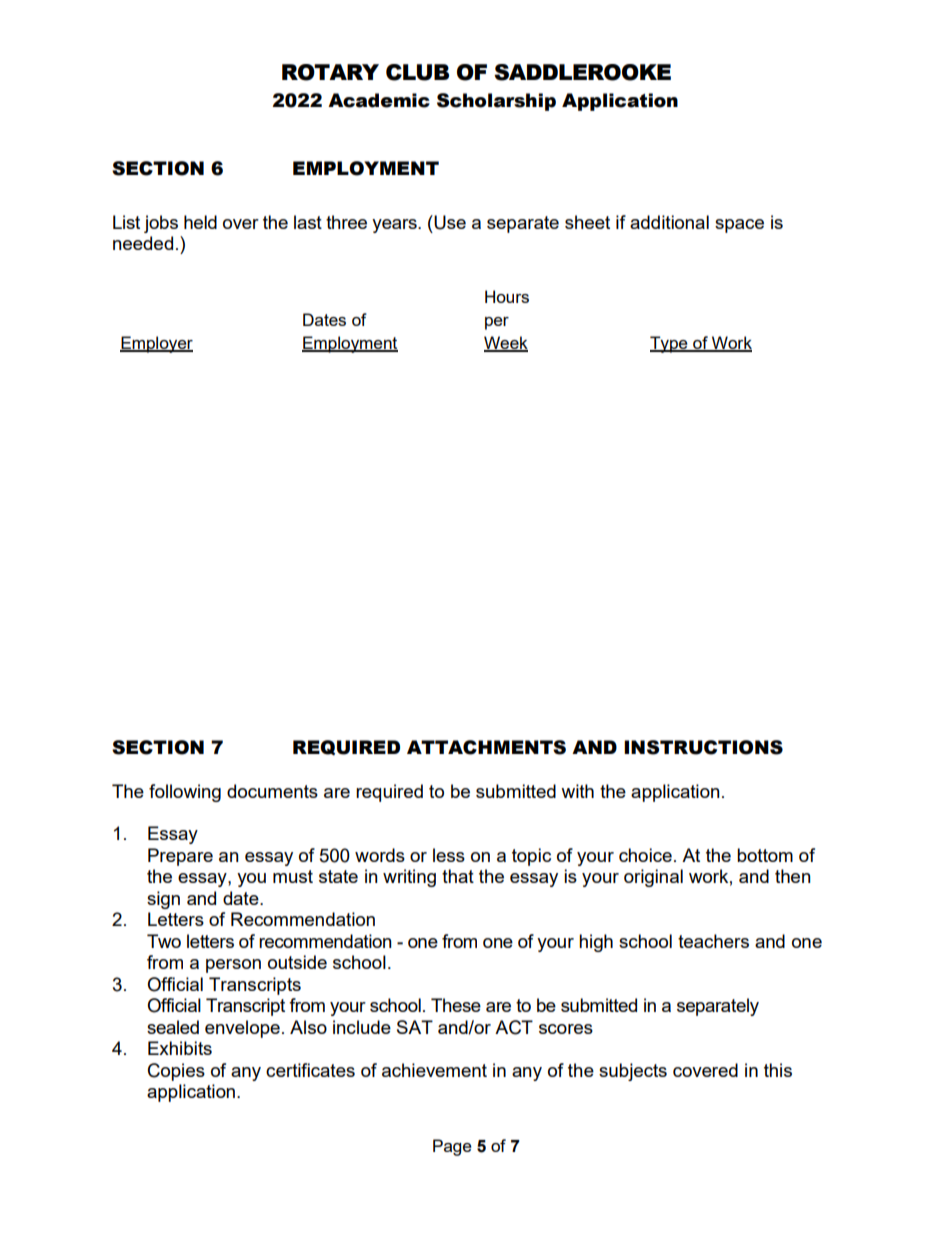 The image size is (952, 1233). What do you see at coordinates (670, 344) in the page?
I see `Type` at bounding box center [670, 344].
